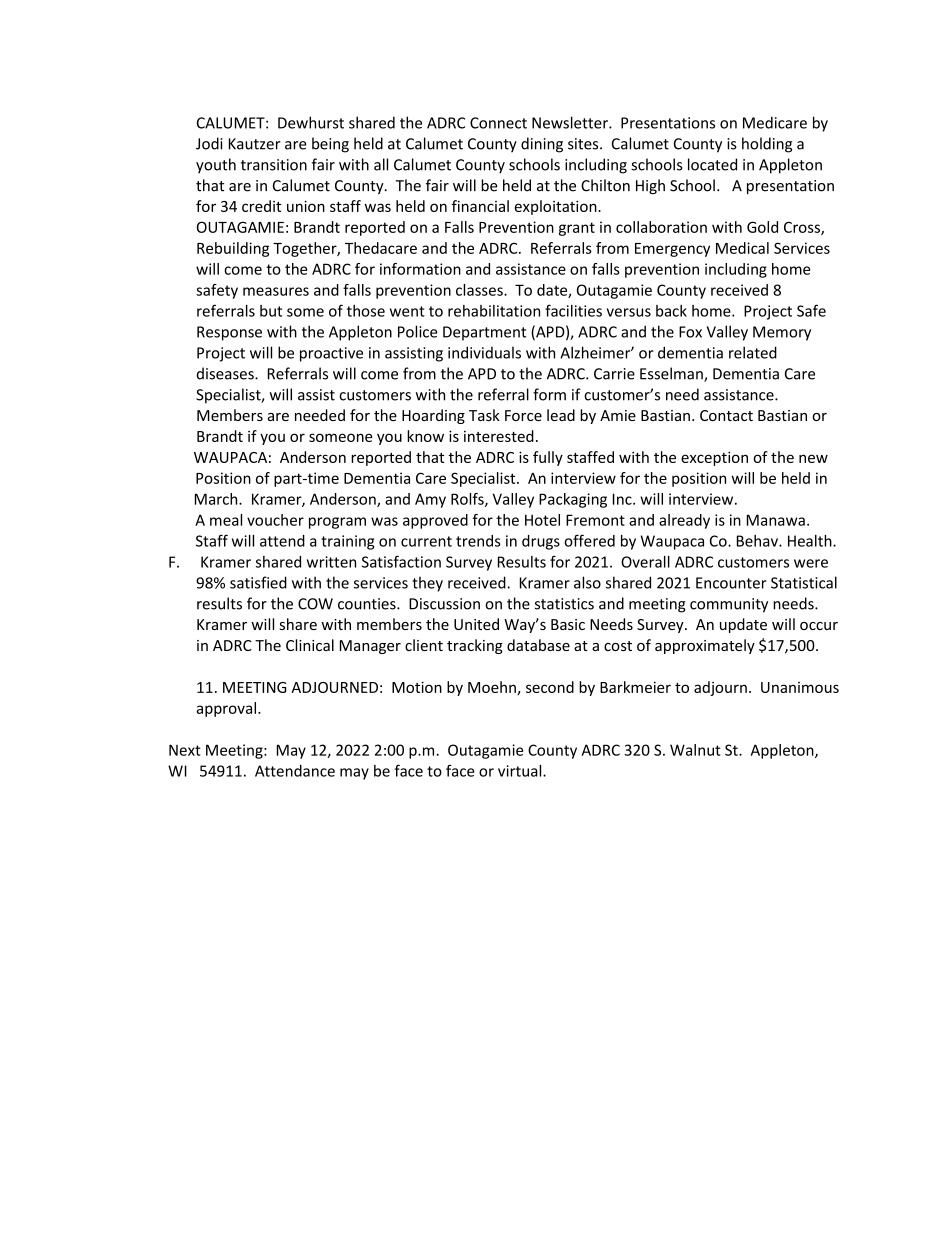  What do you see at coordinates (767, 145) in the screenshot?
I see `holding` at bounding box center [767, 145].
